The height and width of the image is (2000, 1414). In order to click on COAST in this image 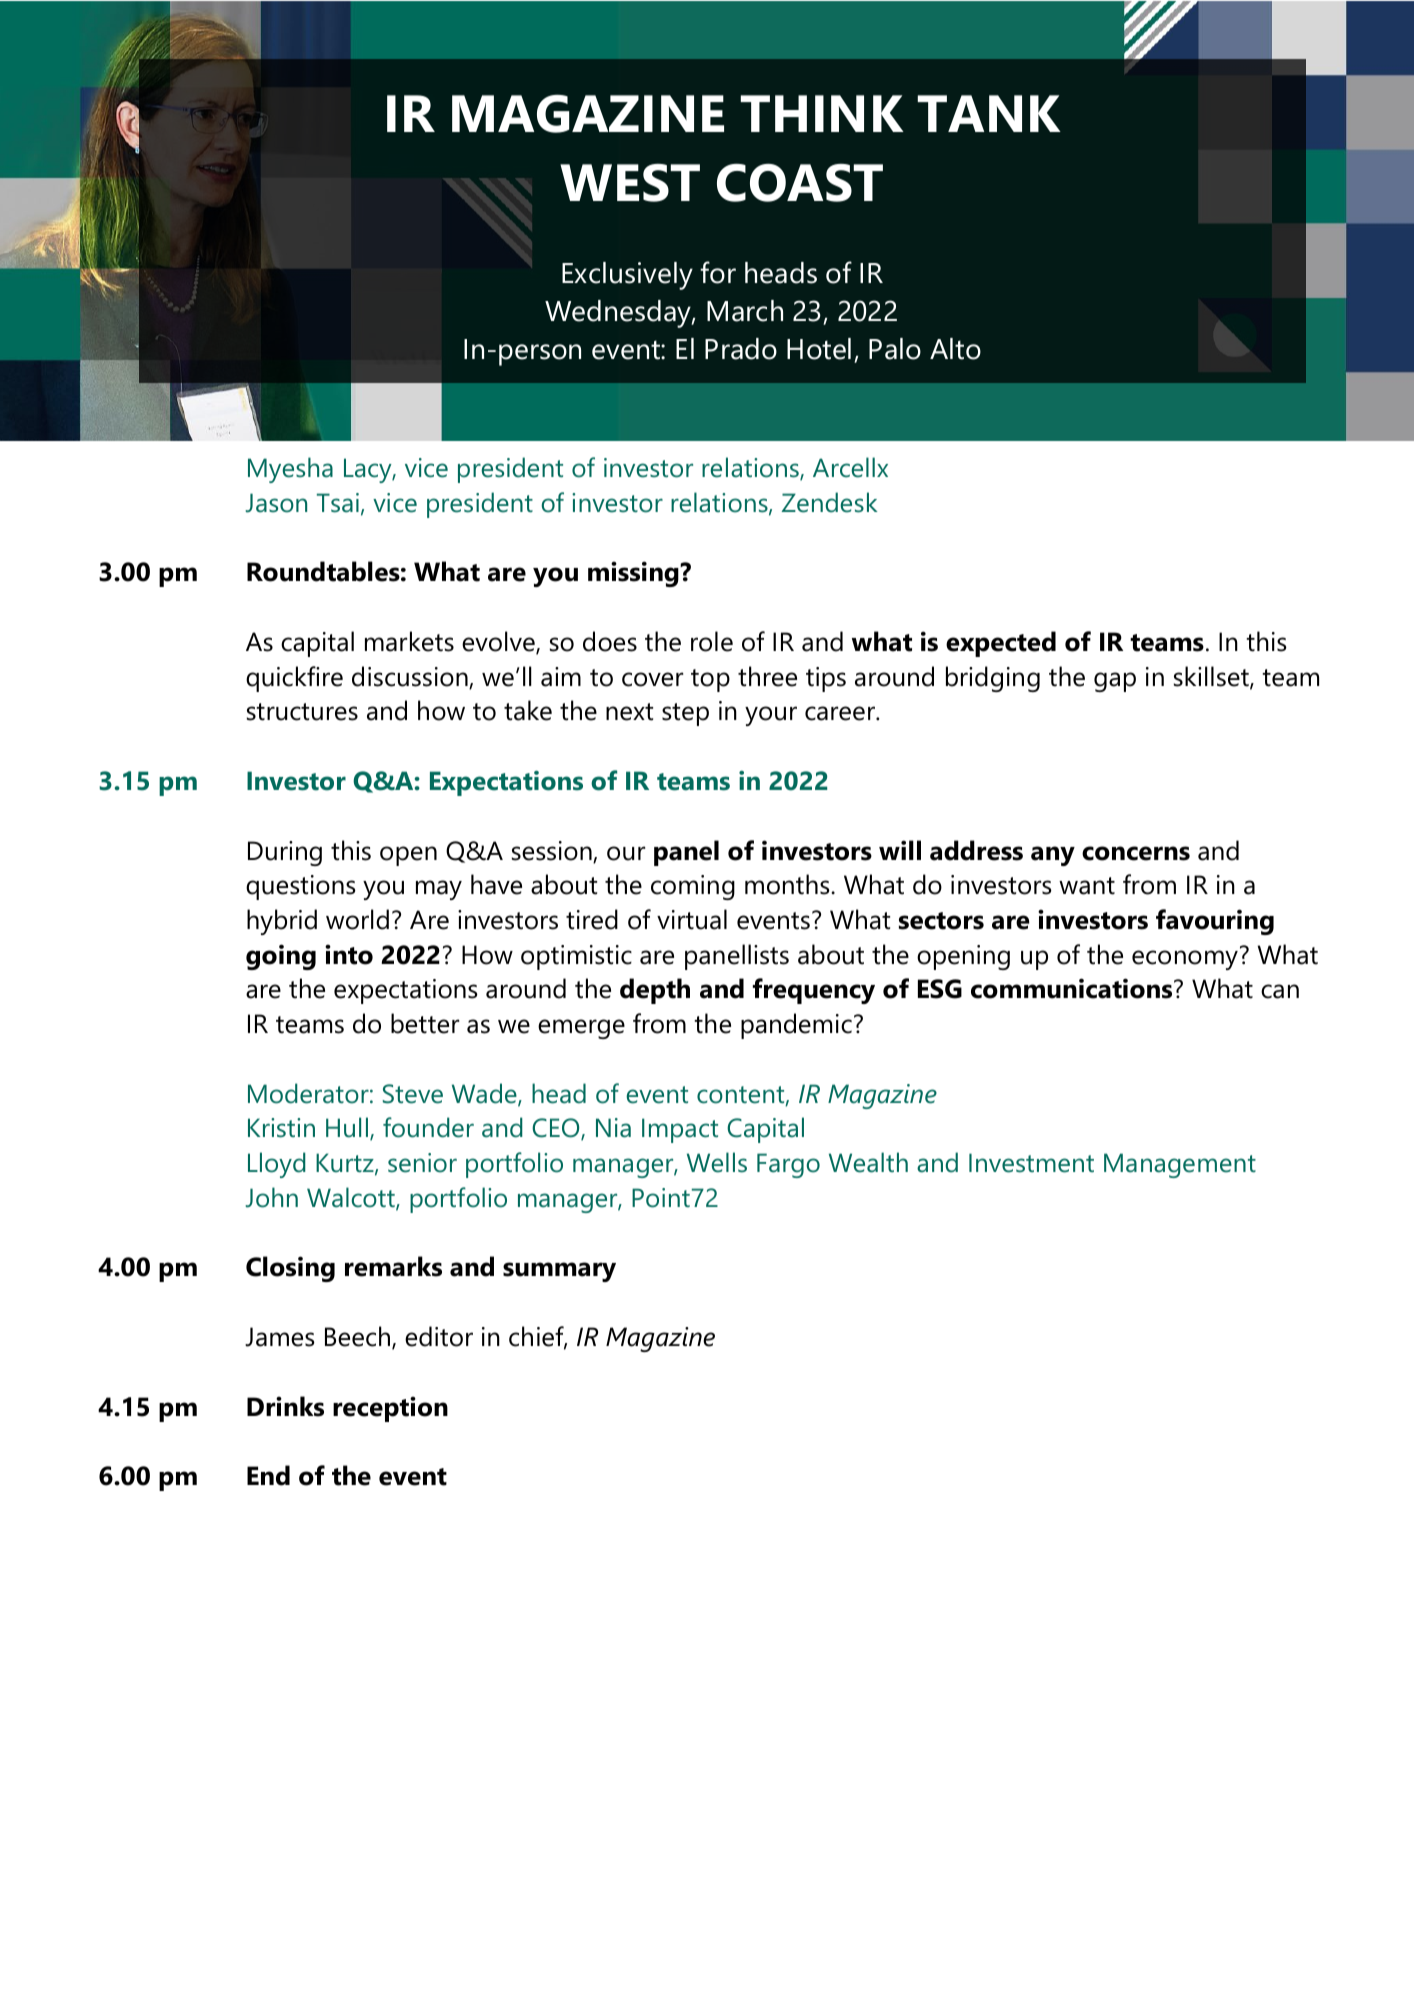, I will do `click(800, 183)`.
